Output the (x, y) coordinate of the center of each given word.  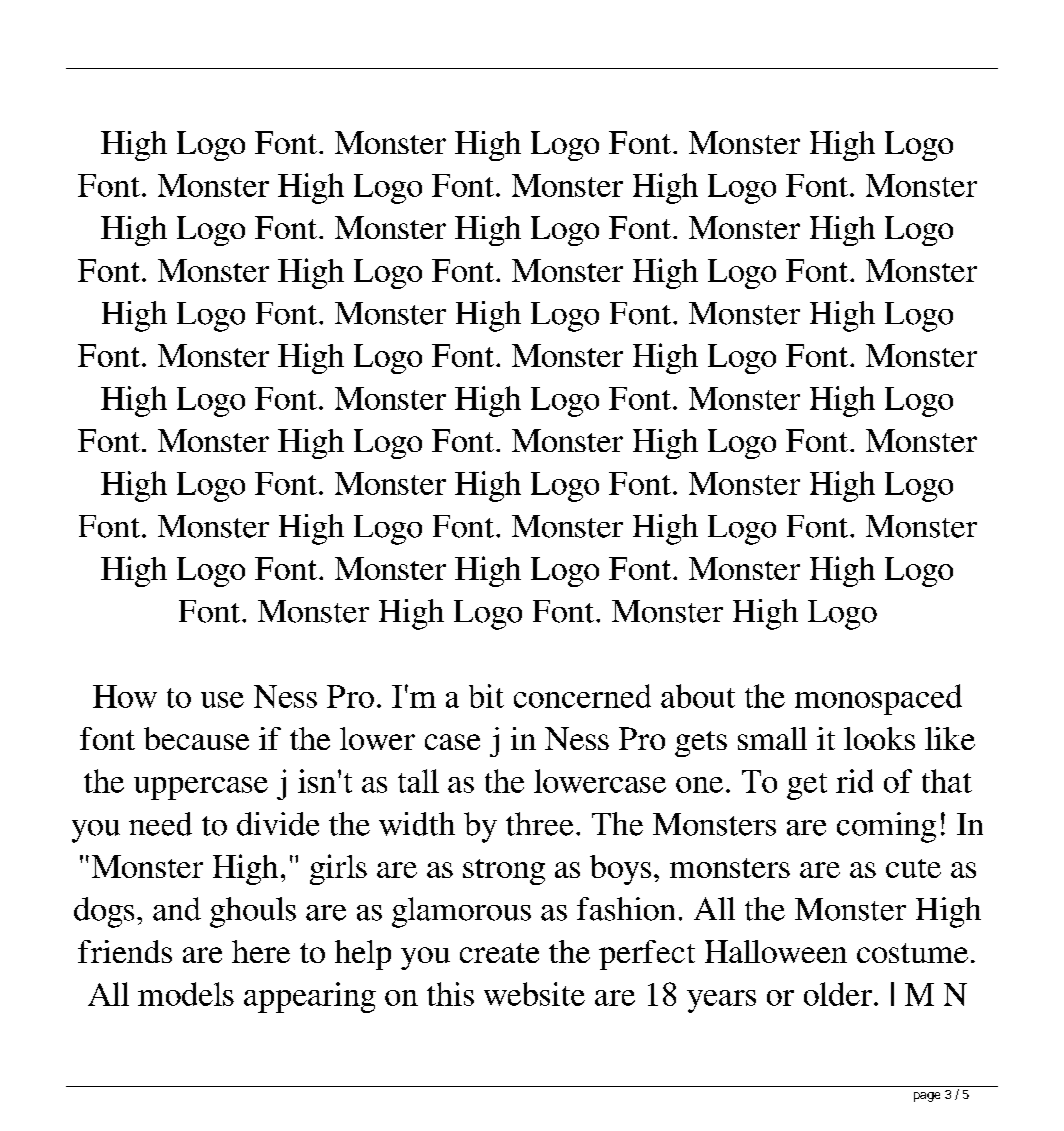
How (125, 696)
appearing (310, 997)
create (499, 953)
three (539, 824)
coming (886, 827)
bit (486, 696)
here (261, 951)
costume (912, 953)
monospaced (878, 699)
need (160, 824)
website (534, 994)
